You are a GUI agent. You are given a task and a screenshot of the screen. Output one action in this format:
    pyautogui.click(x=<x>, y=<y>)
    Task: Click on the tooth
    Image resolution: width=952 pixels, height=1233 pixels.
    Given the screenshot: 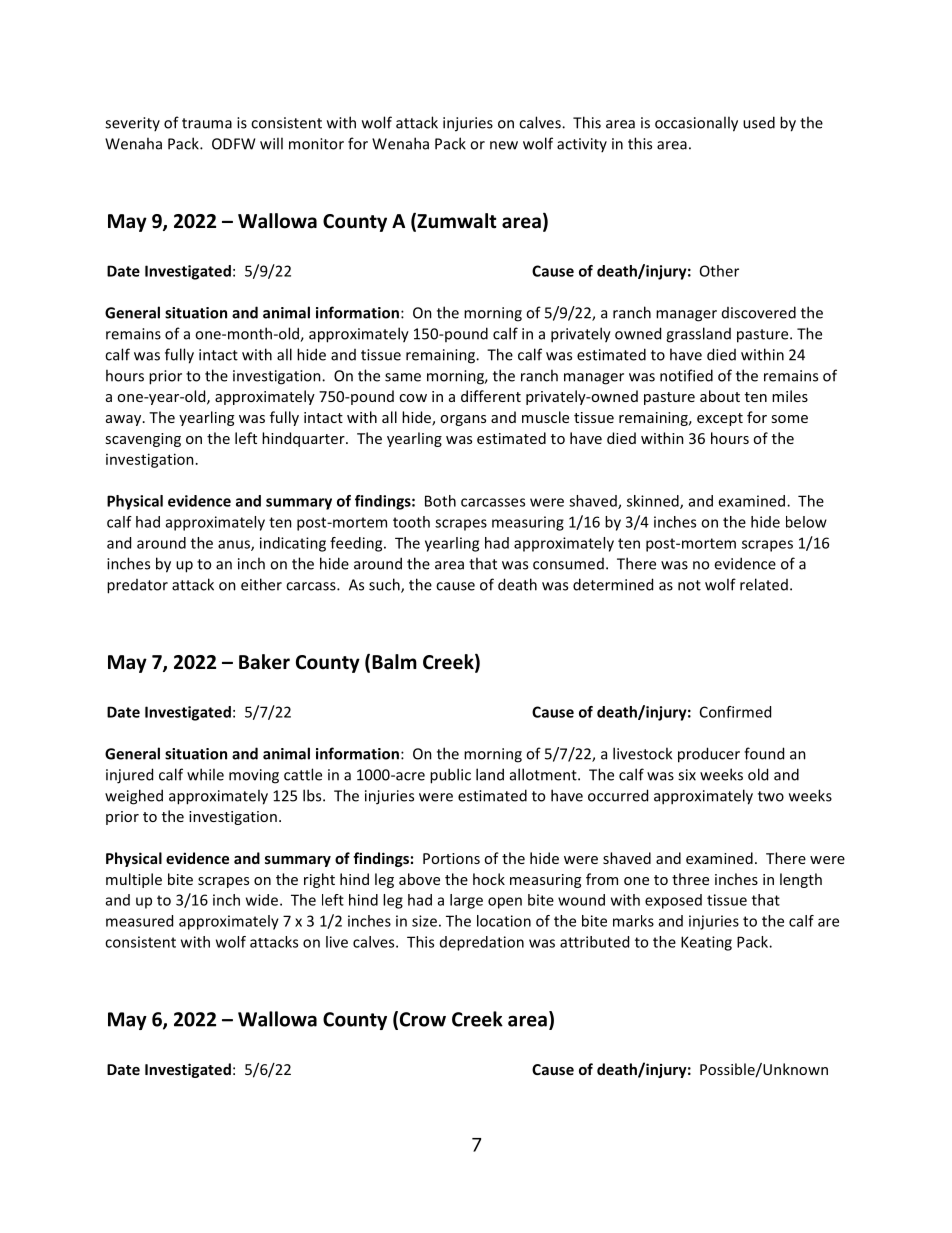 What is the action you would take?
    pyautogui.click(x=411, y=522)
